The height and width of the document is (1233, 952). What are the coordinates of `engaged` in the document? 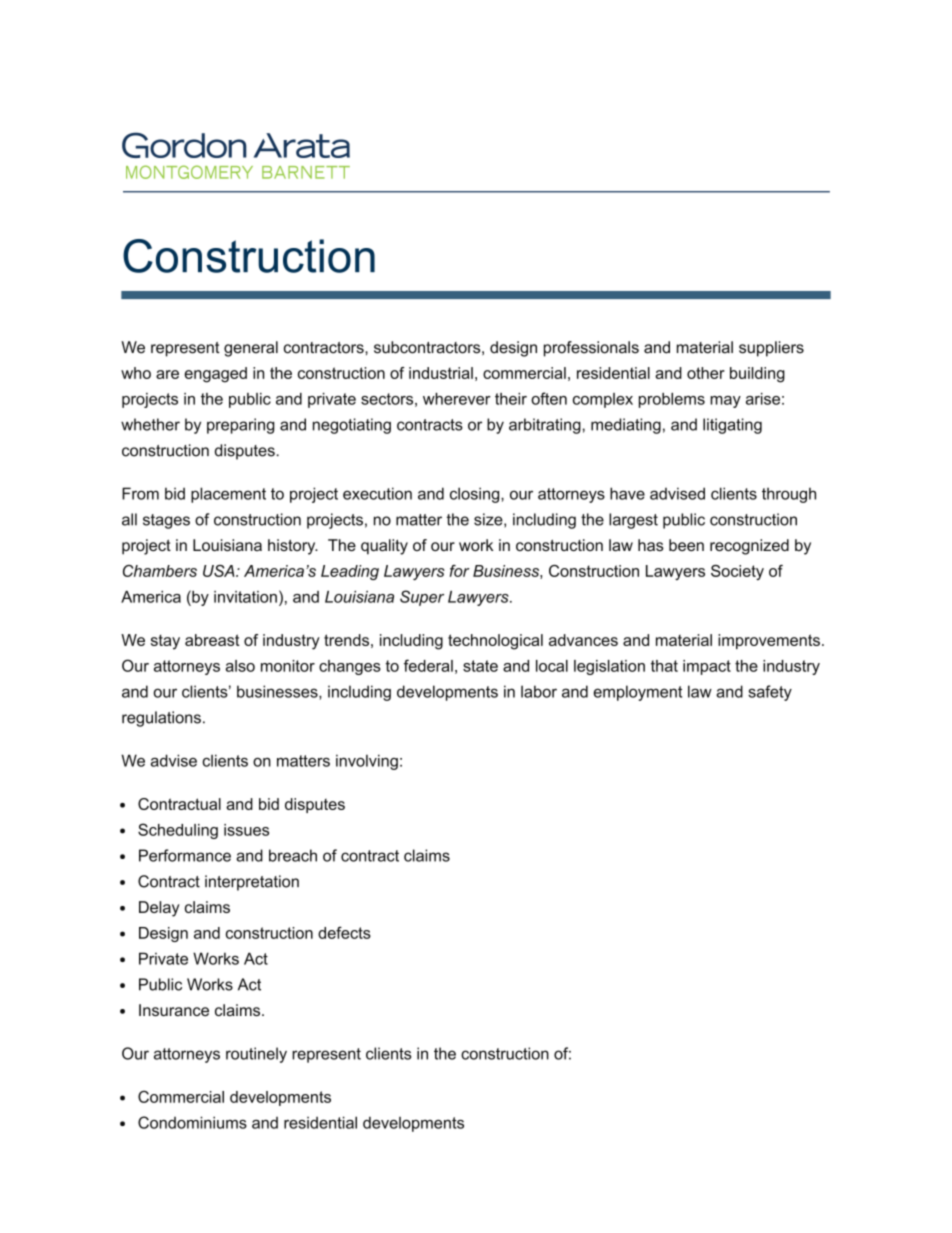 It's located at (215, 375).
